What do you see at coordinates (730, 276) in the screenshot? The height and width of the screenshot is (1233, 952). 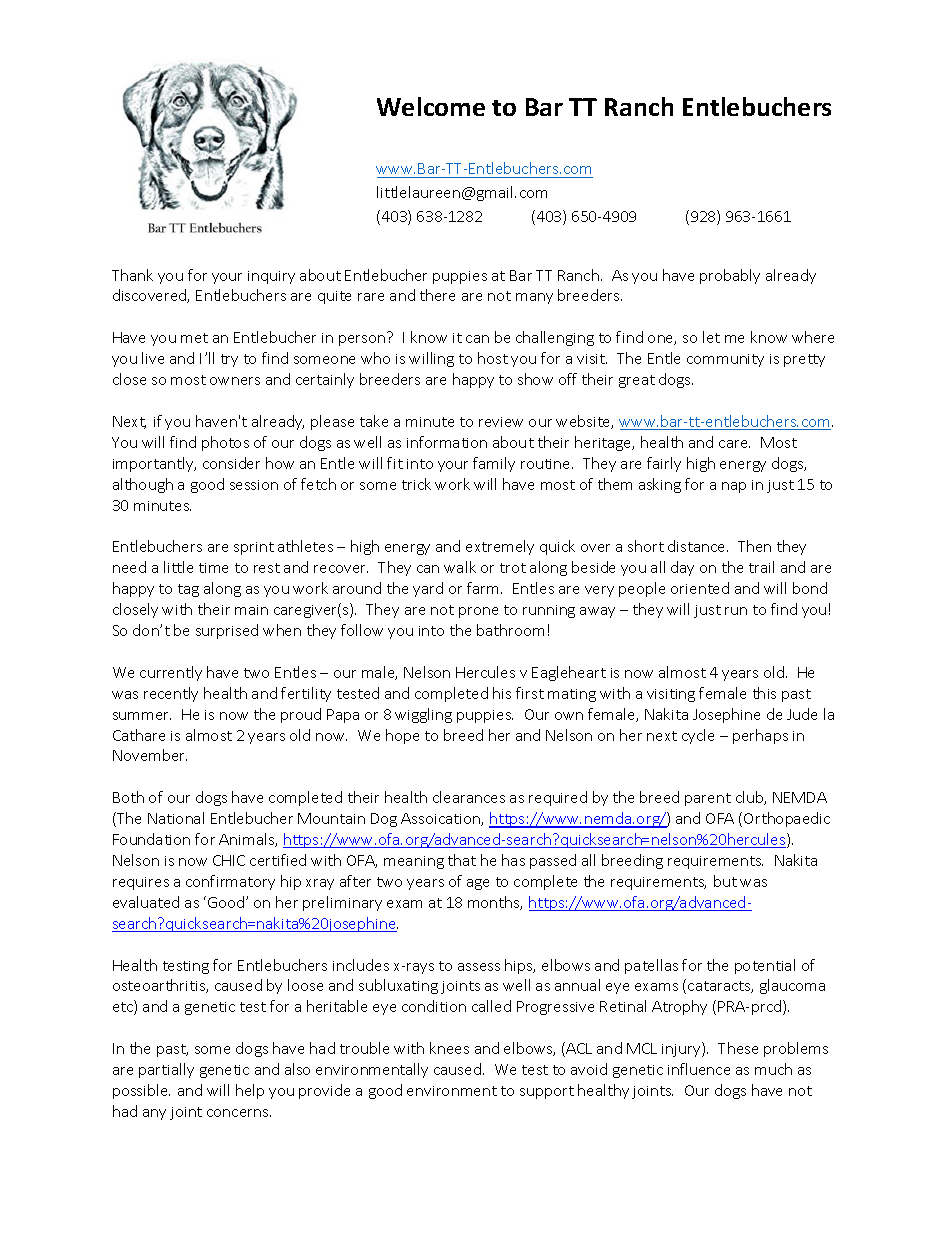 I see `probably` at bounding box center [730, 276].
